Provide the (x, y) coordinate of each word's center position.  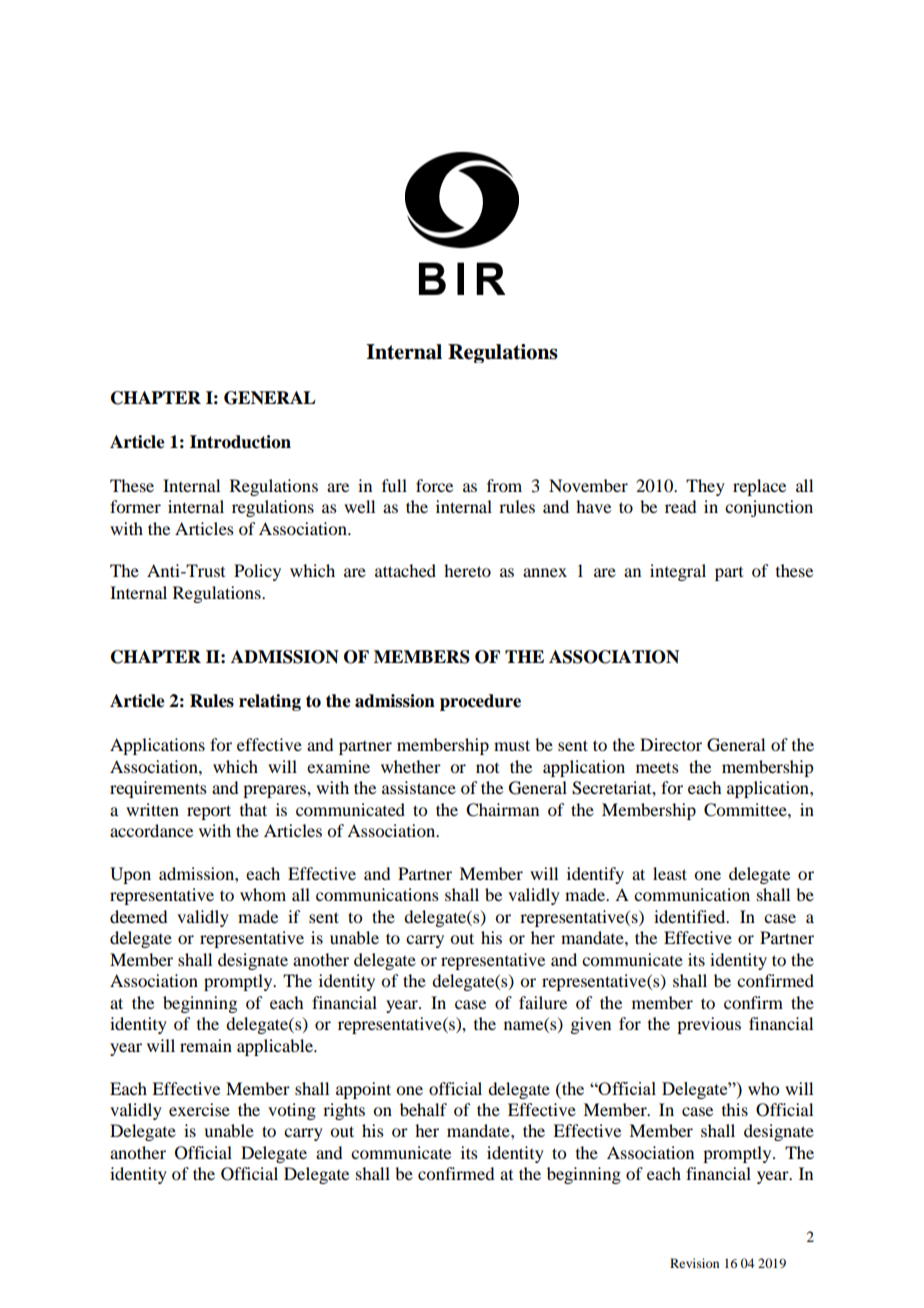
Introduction (240, 442)
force (434, 485)
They (705, 487)
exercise (199, 1109)
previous (709, 1025)
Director (671, 744)
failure (543, 1002)
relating (270, 702)
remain (206, 1045)
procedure (480, 702)
